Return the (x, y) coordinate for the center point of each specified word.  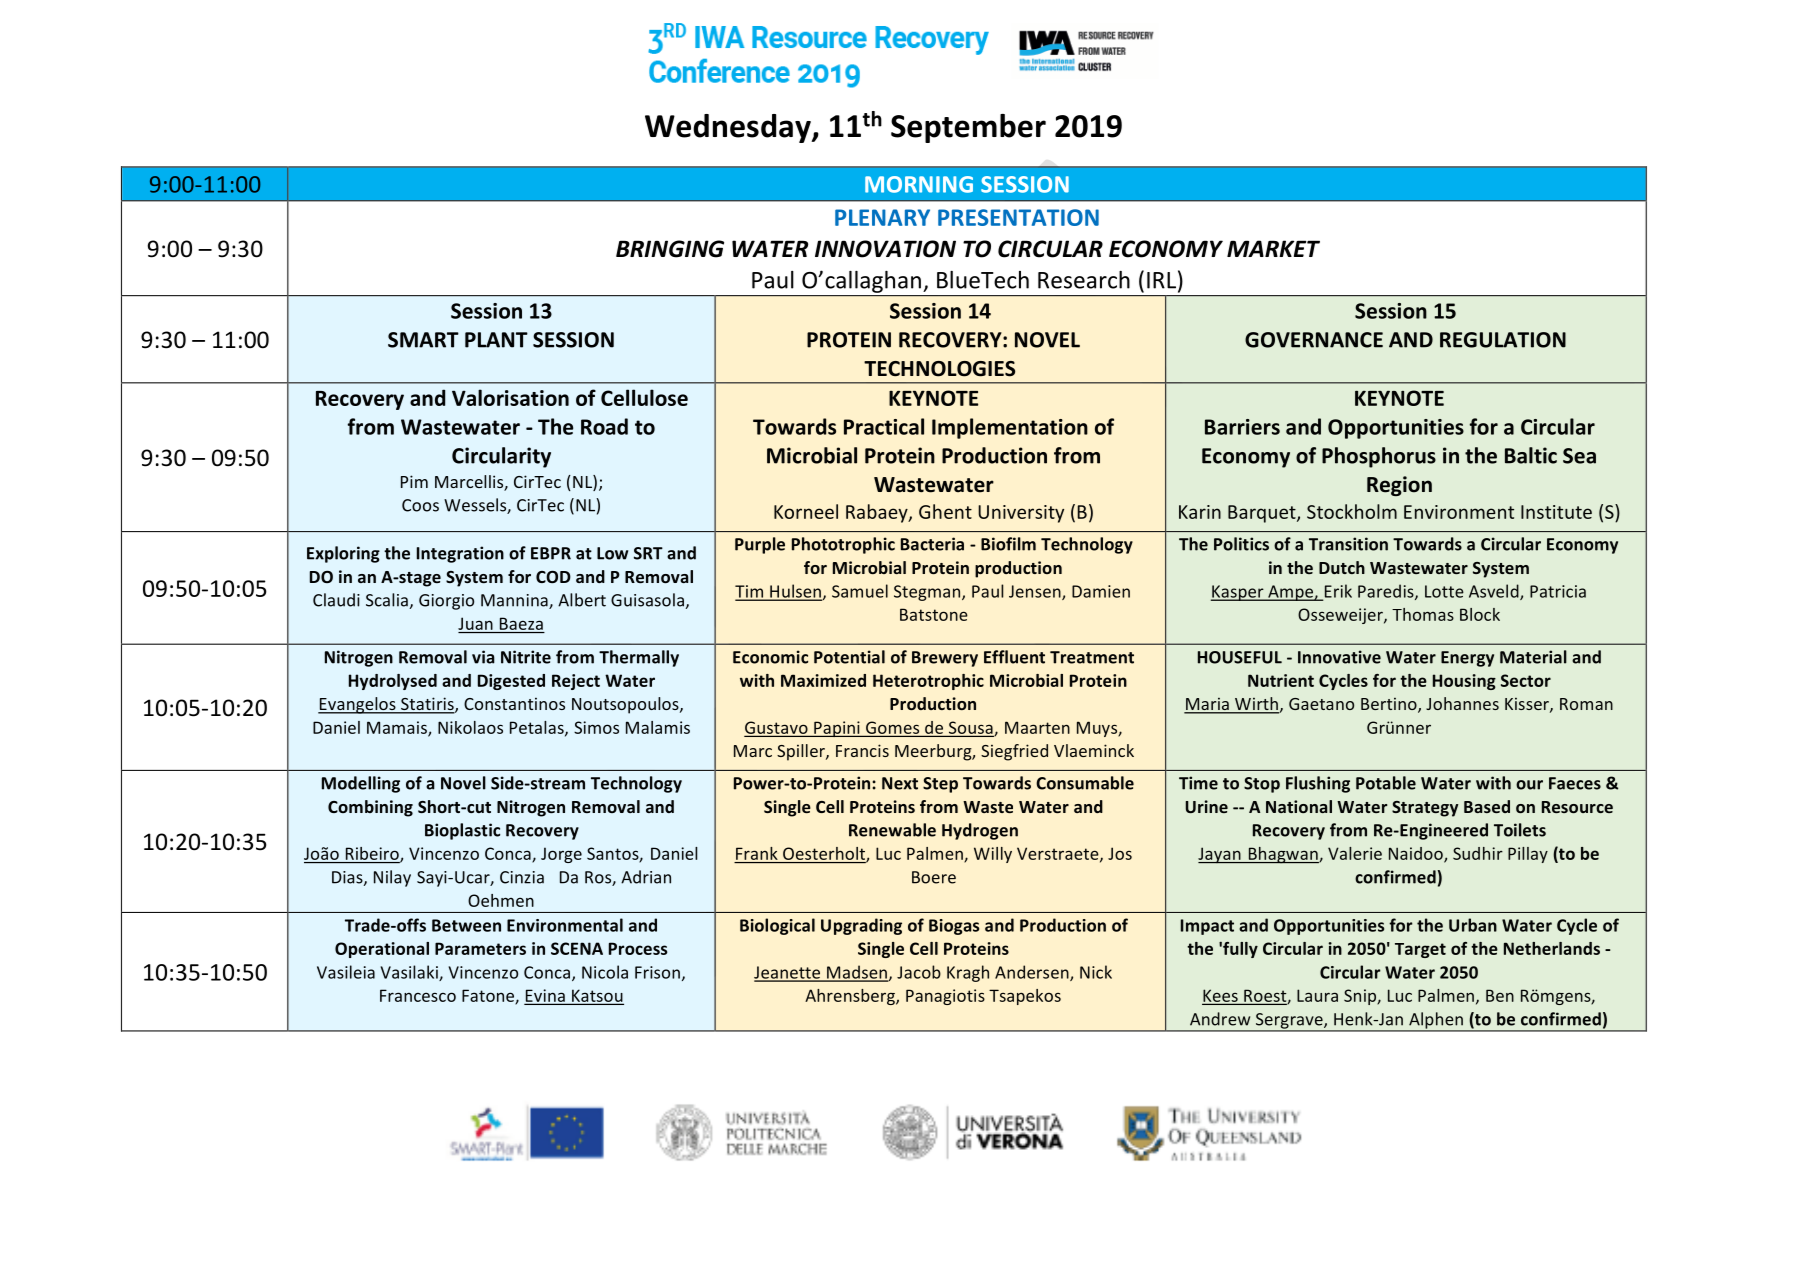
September (968, 128)
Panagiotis (945, 997)
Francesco (418, 995)
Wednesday (729, 128)
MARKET (1273, 248)
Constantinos (514, 703)
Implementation (1010, 428)
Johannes (1462, 703)
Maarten (1037, 727)
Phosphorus (1379, 457)
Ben (1500, 995)
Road (604, 426)
